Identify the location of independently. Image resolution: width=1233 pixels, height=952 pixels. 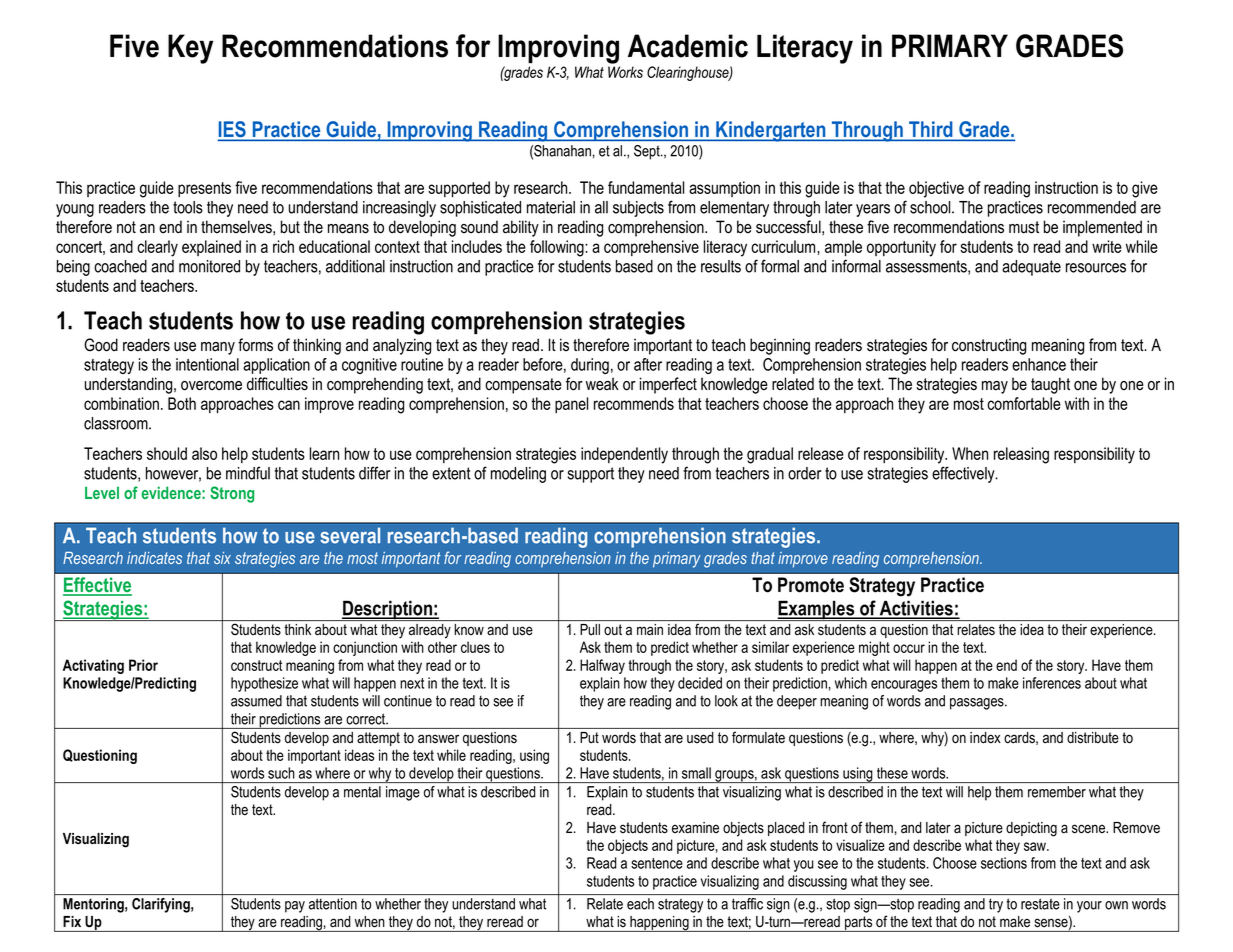
(624, 455).
